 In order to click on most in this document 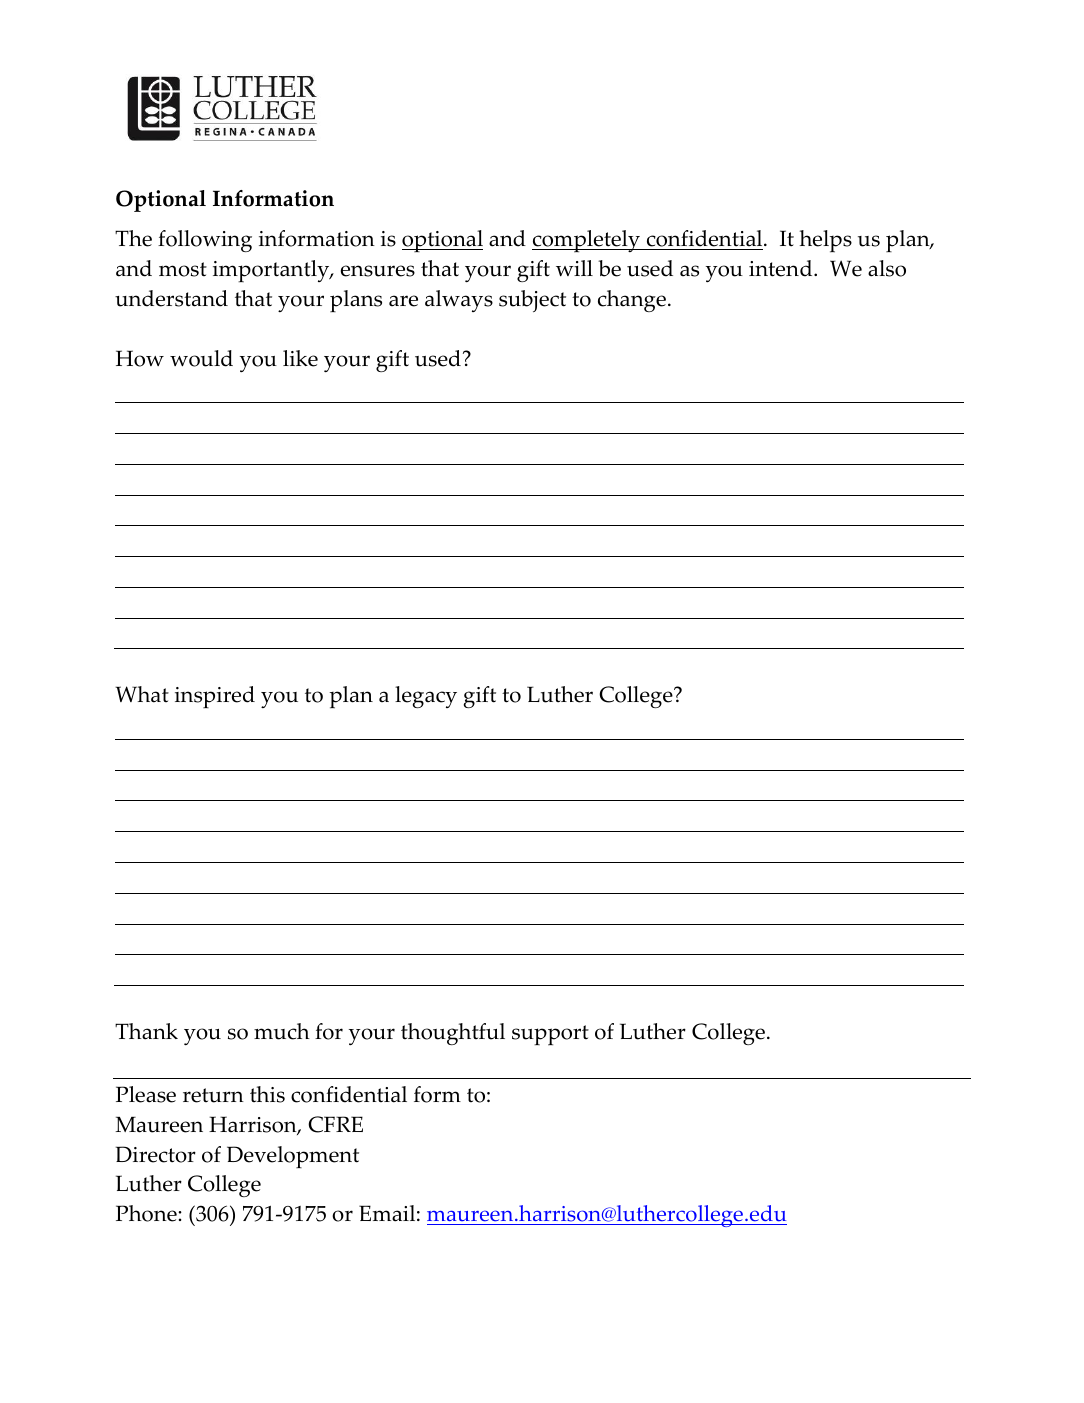, I will do `click(183, 269)`.
